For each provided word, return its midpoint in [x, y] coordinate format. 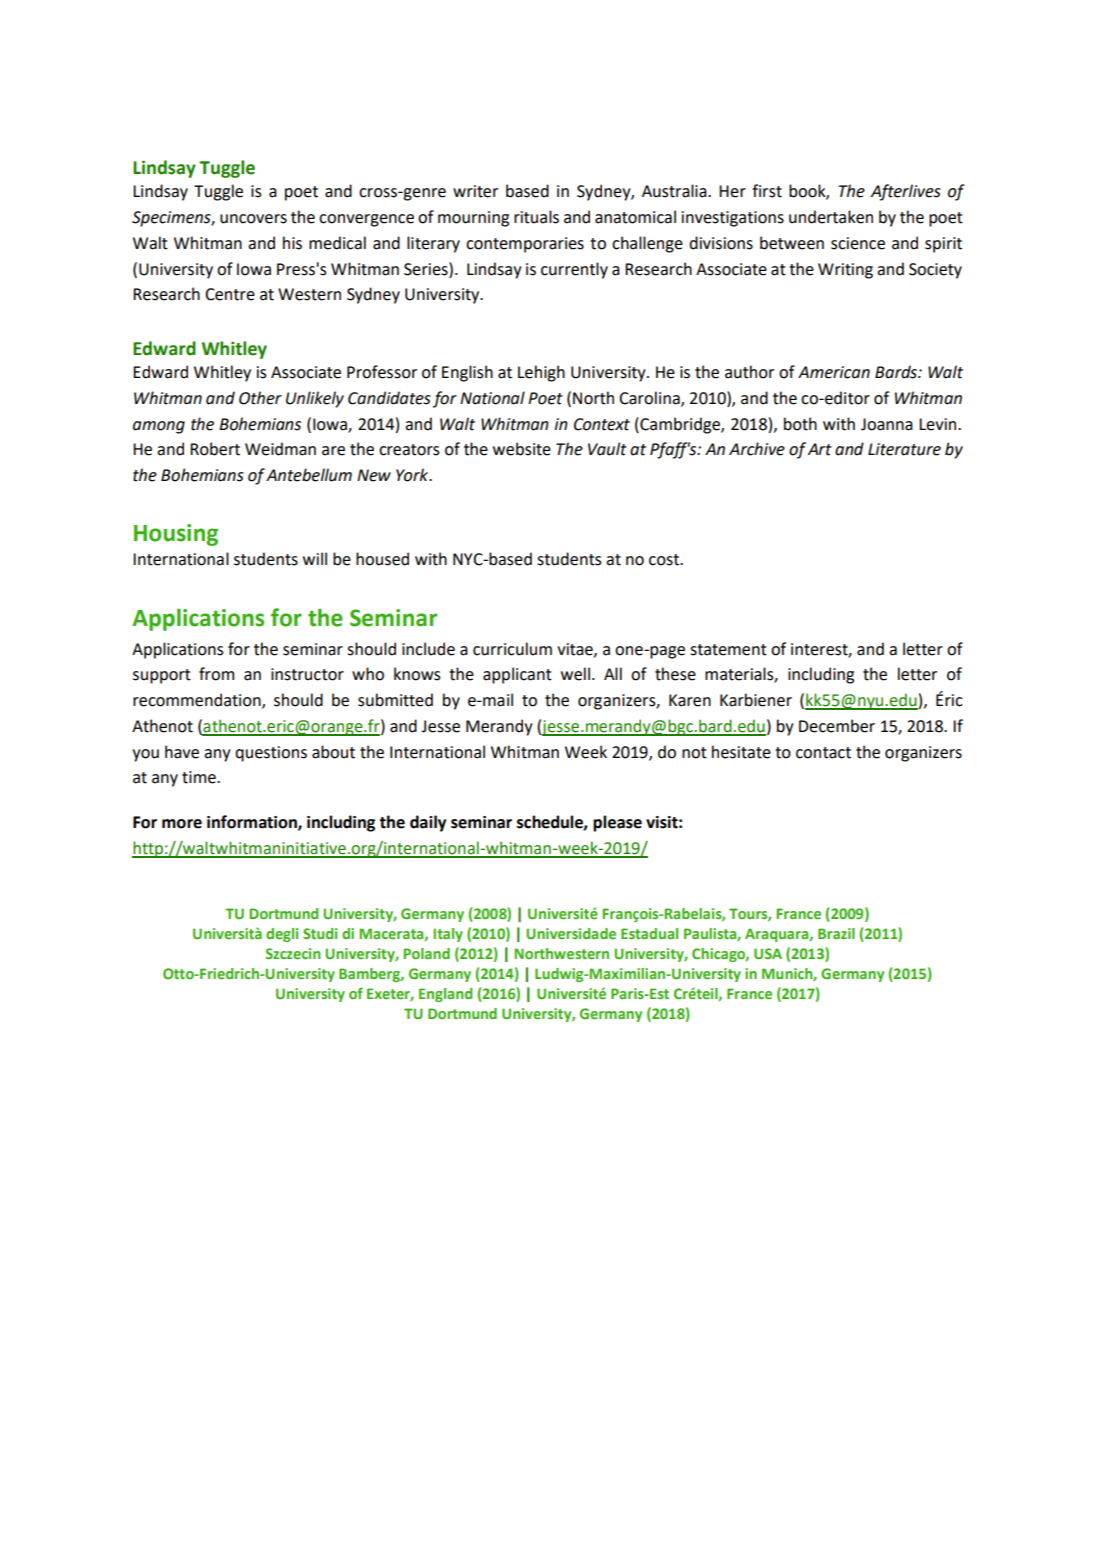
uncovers [253, 219]
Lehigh [541, 373]
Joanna [887, 424]
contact [823, 753]
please [617, 823]
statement [728, 650]
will [315, 558]
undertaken [831, 217]
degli [282, 935]
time [200, 777]
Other [260, 398]
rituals [536, 217]
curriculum [512, 649]
